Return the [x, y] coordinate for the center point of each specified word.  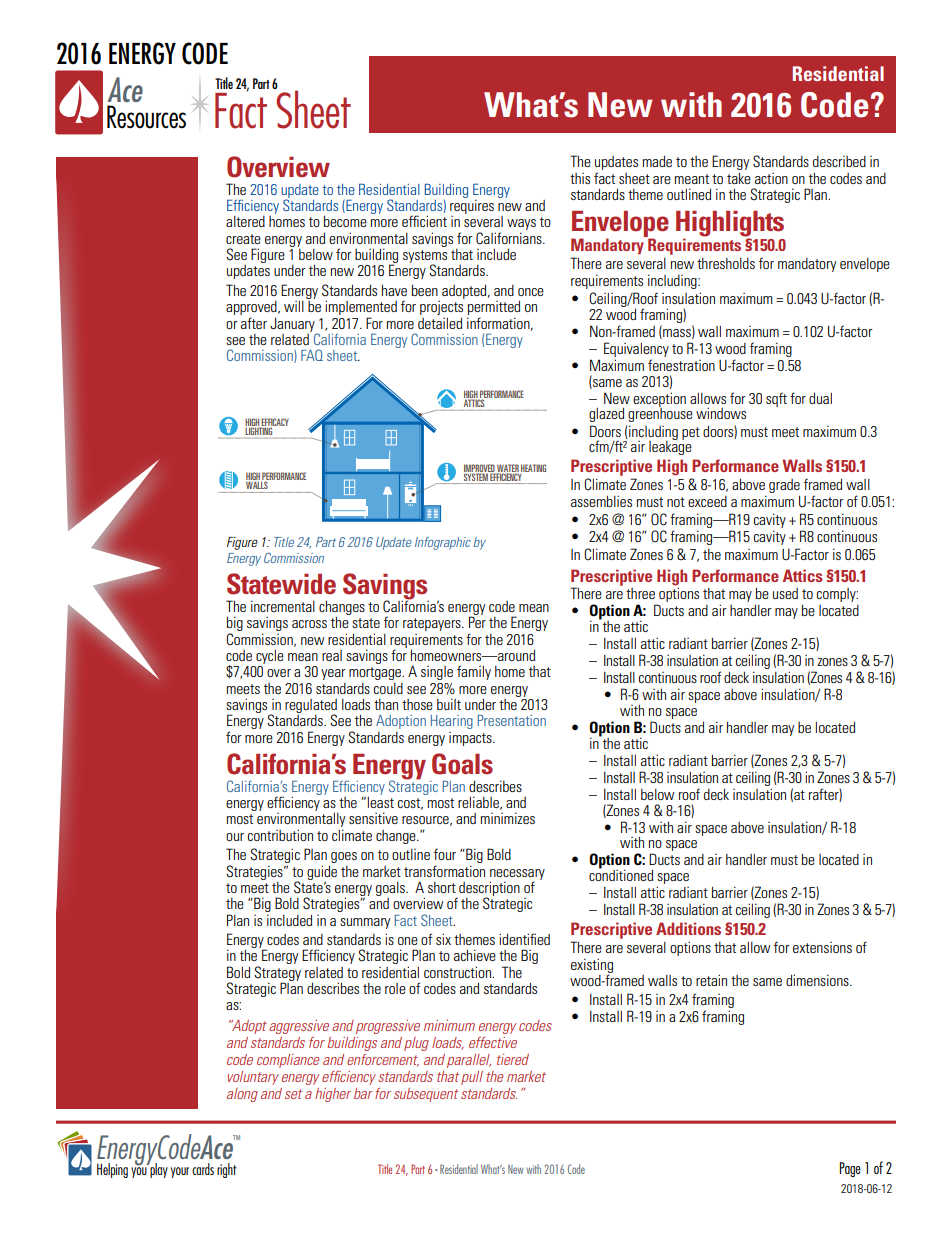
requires [472, 205]
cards [203, 1169]
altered [245, 221]
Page [850, 1169]
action [771, 178]
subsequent [426, 1095]
